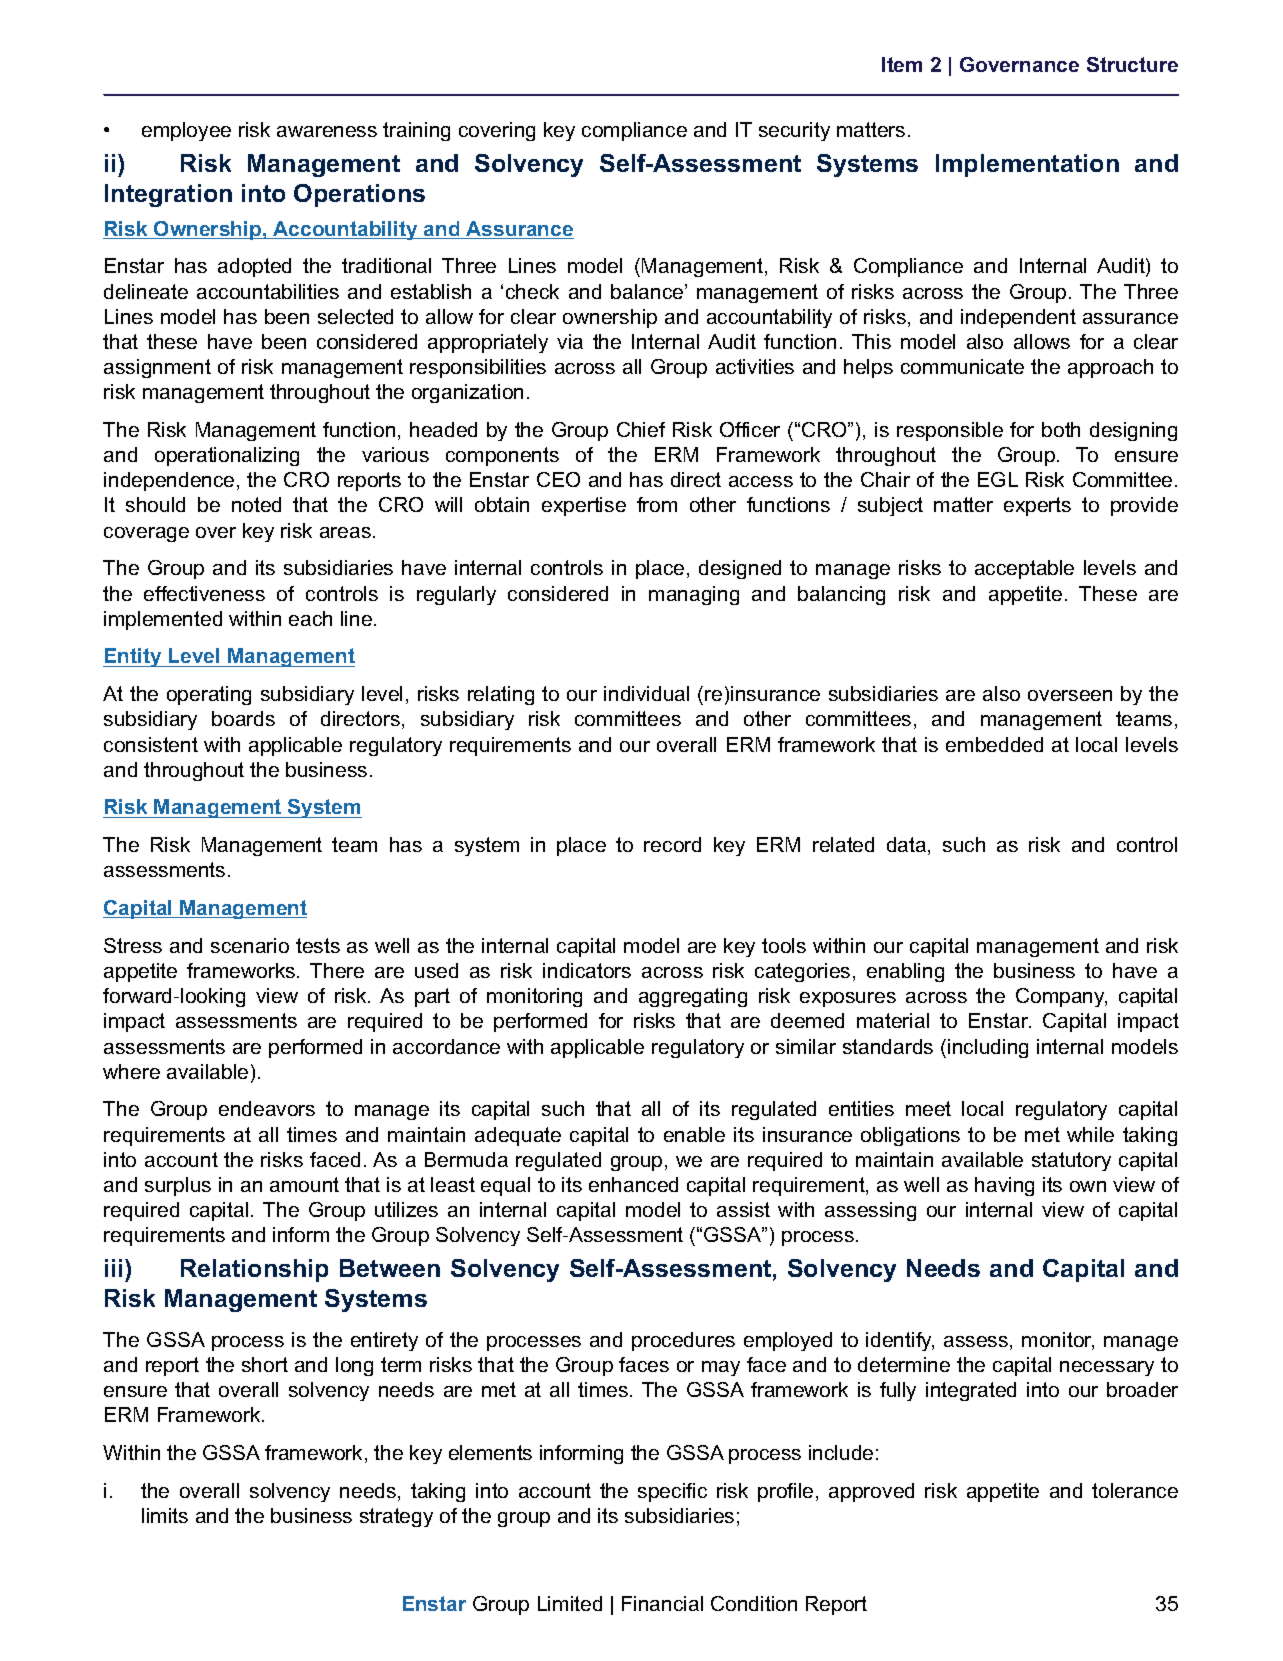 This screenshot has height=1661, width=1283. I want to click on from, so click(657, 504).
